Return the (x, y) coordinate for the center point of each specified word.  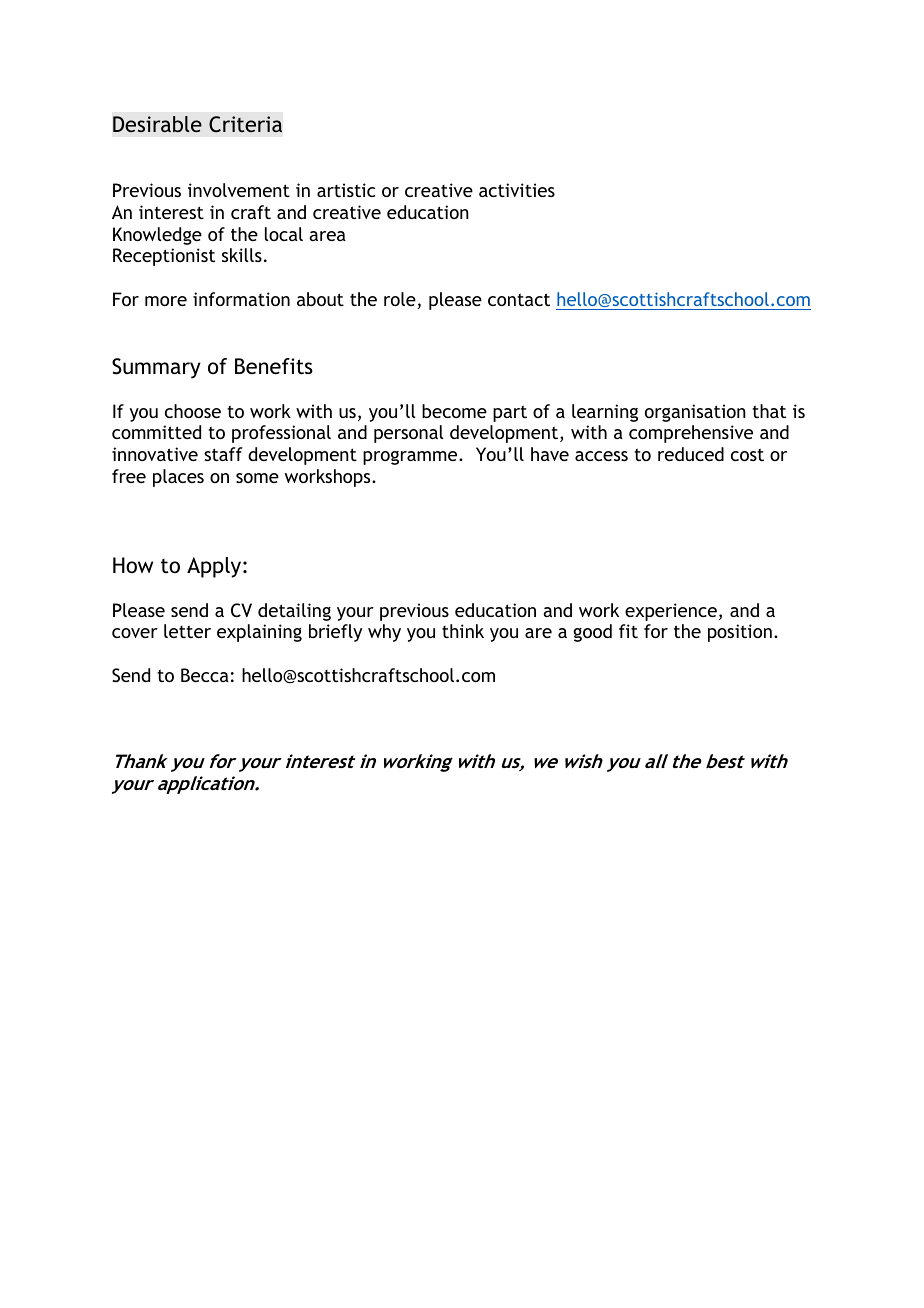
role (400, 299)
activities (517, 190)
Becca (205, 675)
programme (411, 458)
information (241, 299)
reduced (691, 454)
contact (519, 299)
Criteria (245, 124)
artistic (346, 190)
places (178, 478)
